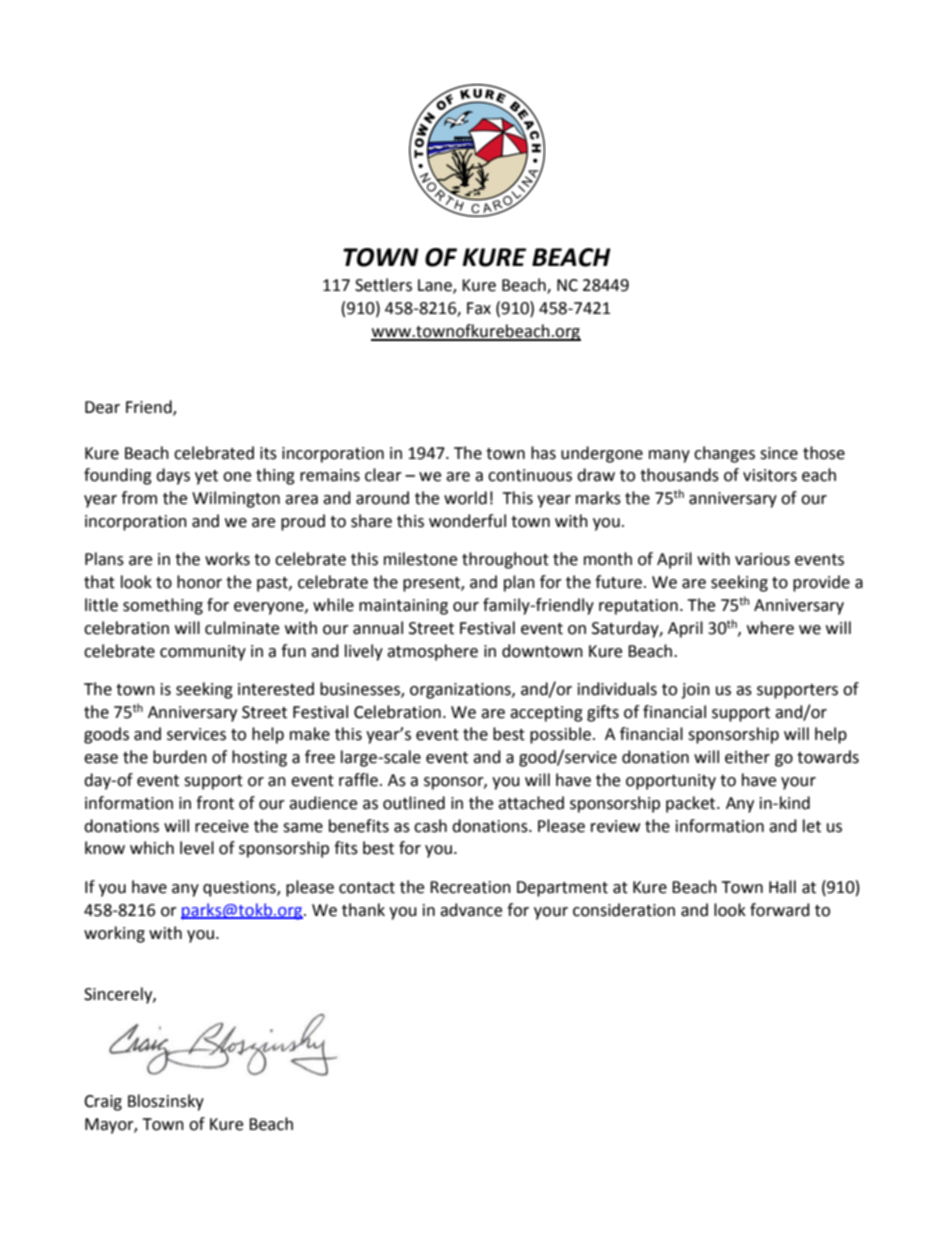 This screenshot has width=952, height=1233. What do you see at coordinates (103, 1103) in the screenshot?
I see `Craig` at bounding box center [103, 1103].
